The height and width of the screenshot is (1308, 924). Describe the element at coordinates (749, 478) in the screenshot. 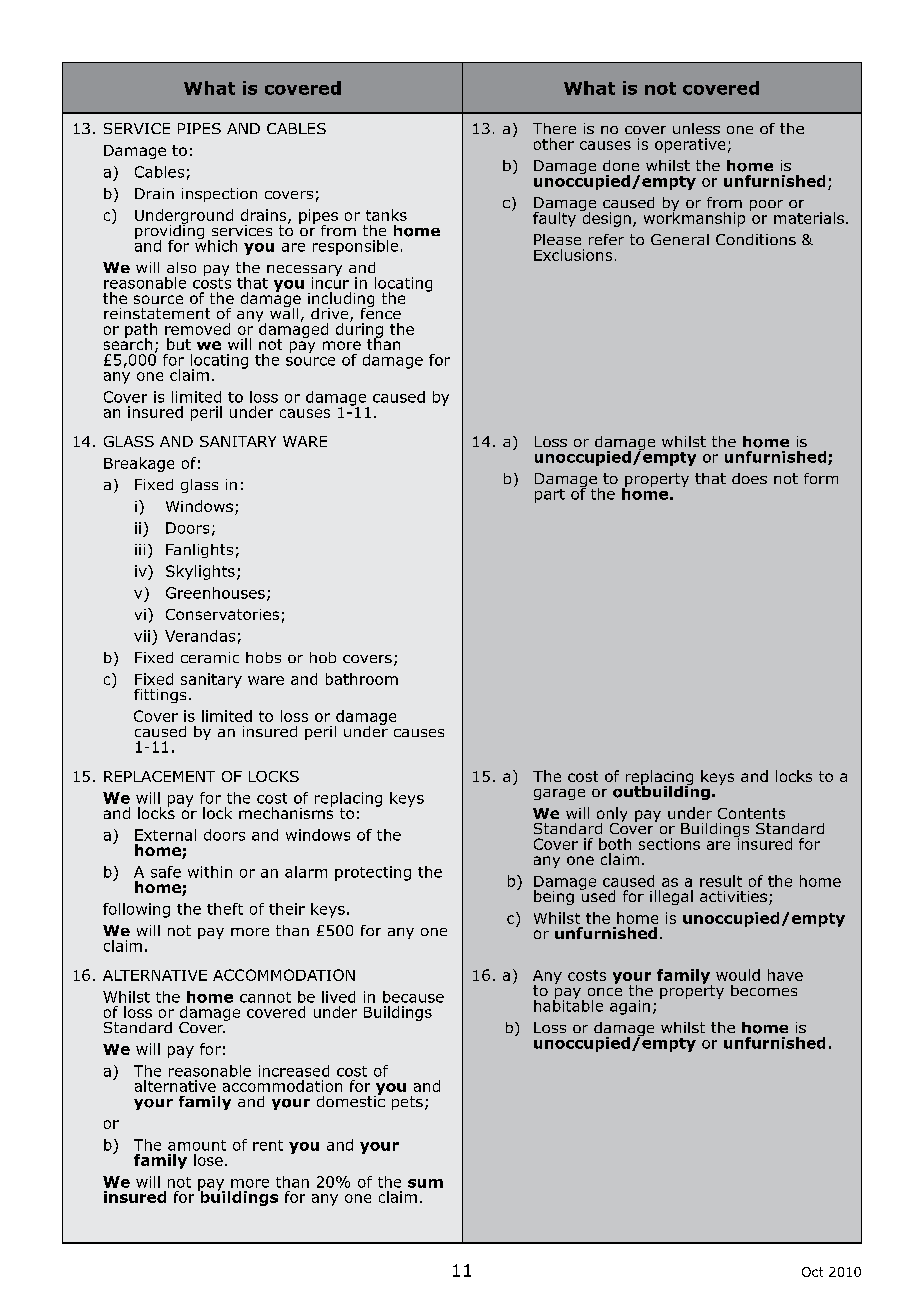

I see `does` at that location.
